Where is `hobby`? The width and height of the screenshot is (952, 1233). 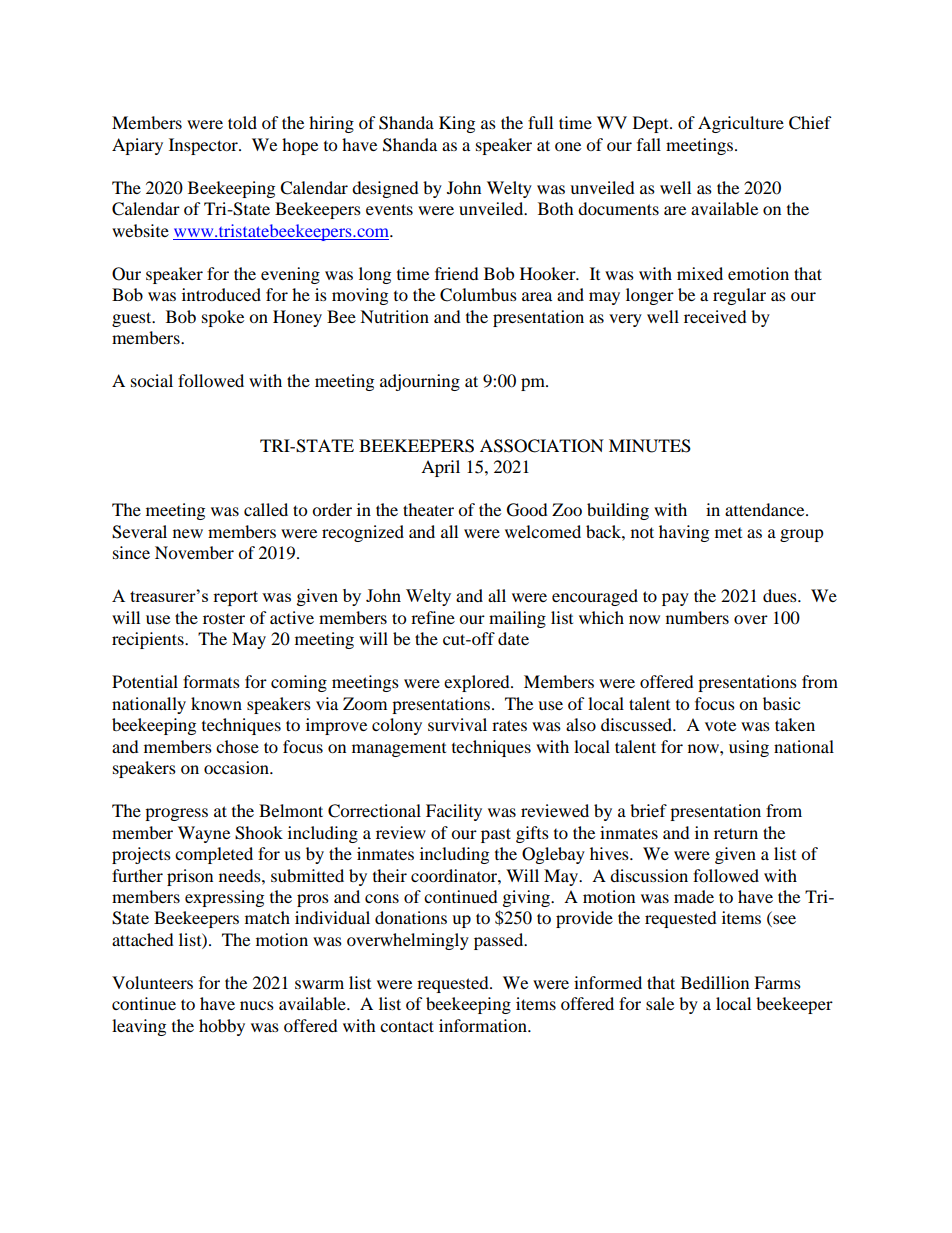 hobby is located at coordinates (222, 1027).
